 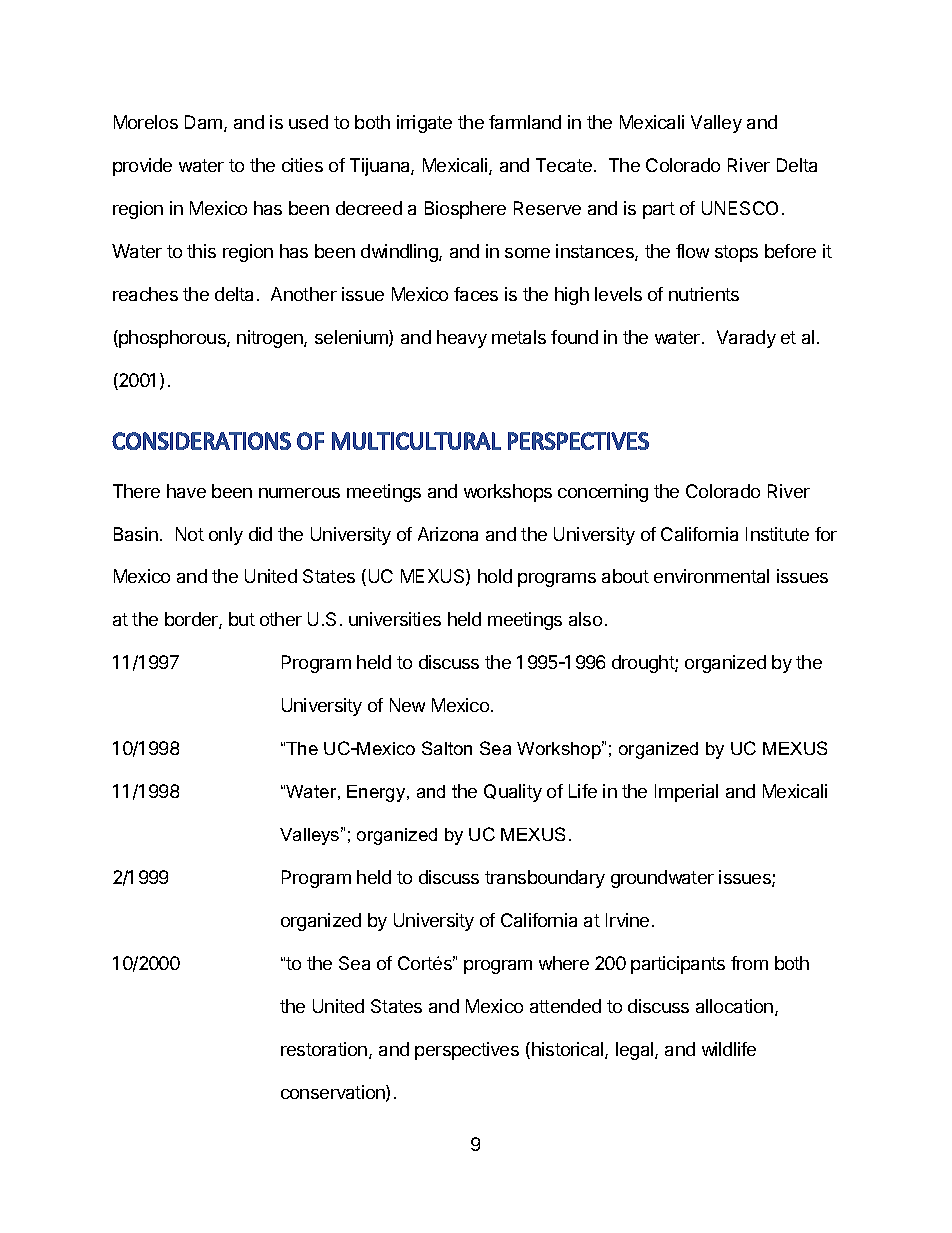 I want to click on UNESCO, so click(x=740, y=208).
